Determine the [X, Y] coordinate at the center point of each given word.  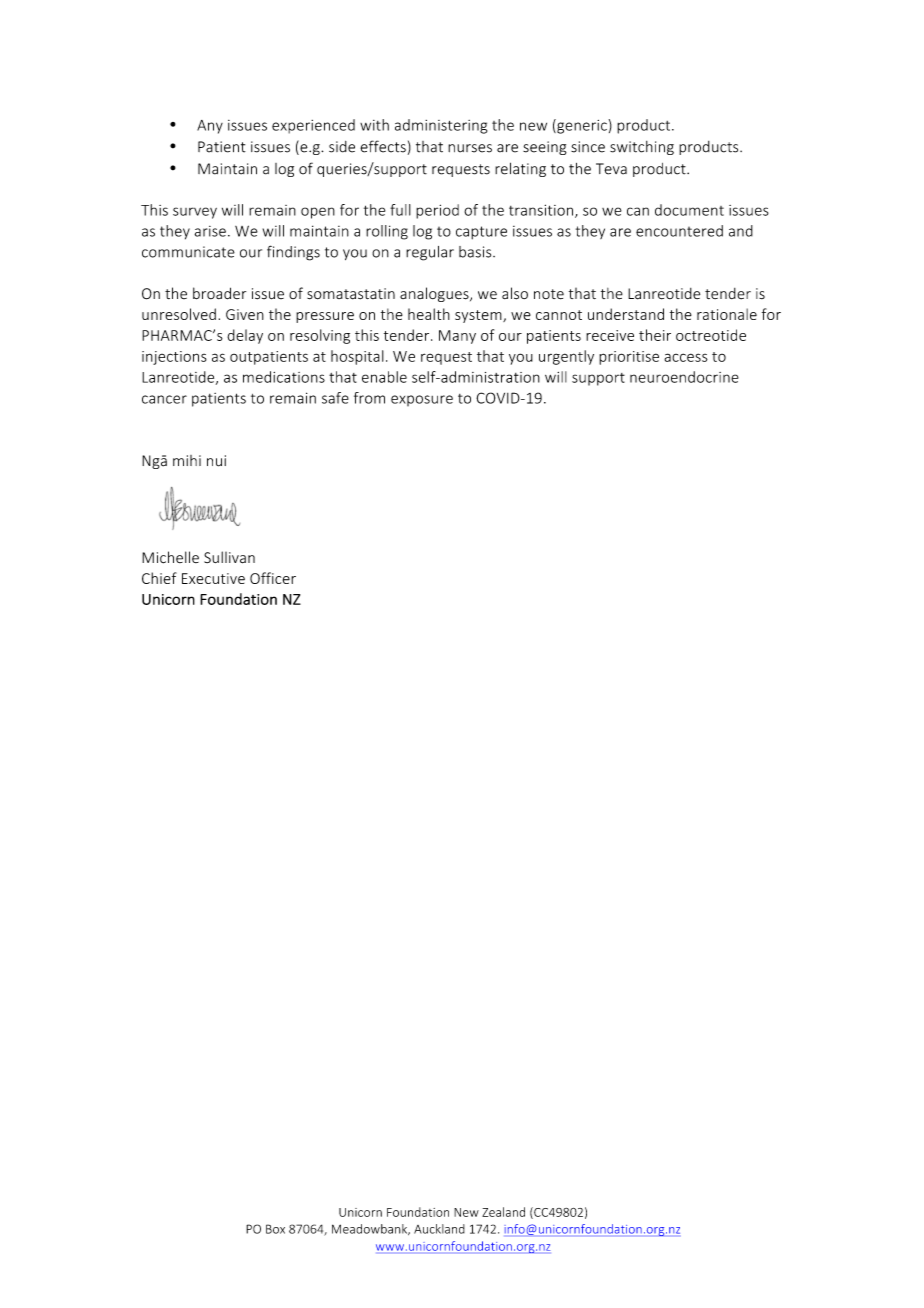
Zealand [503, 1212]
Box [275, 1229]
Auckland [439, 1229]
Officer [273, 578]
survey [195, 213]
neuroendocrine [684, 377]
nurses [470, 148]
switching [642, 148]
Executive [213, 578]
